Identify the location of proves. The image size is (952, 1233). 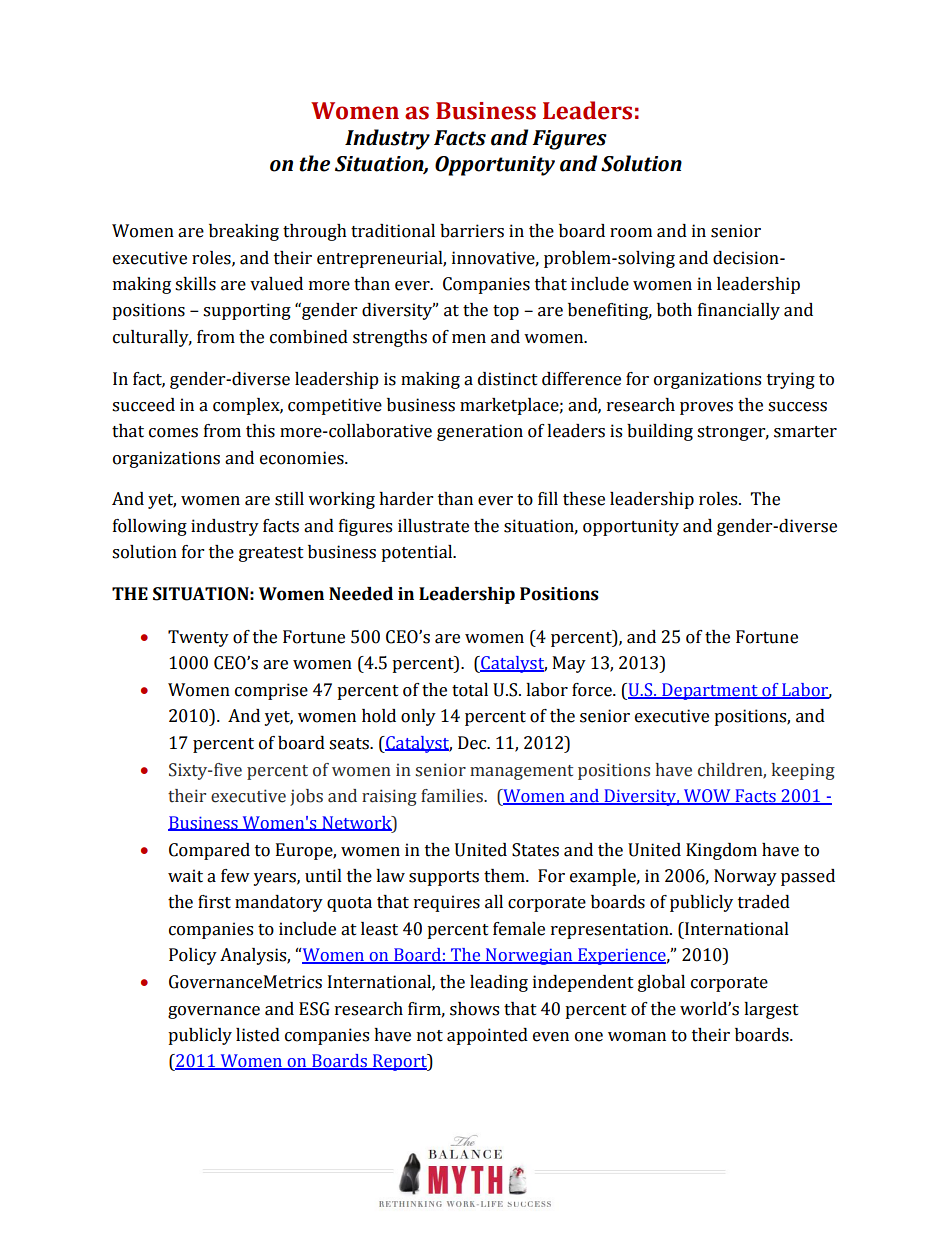
(706, 408).
